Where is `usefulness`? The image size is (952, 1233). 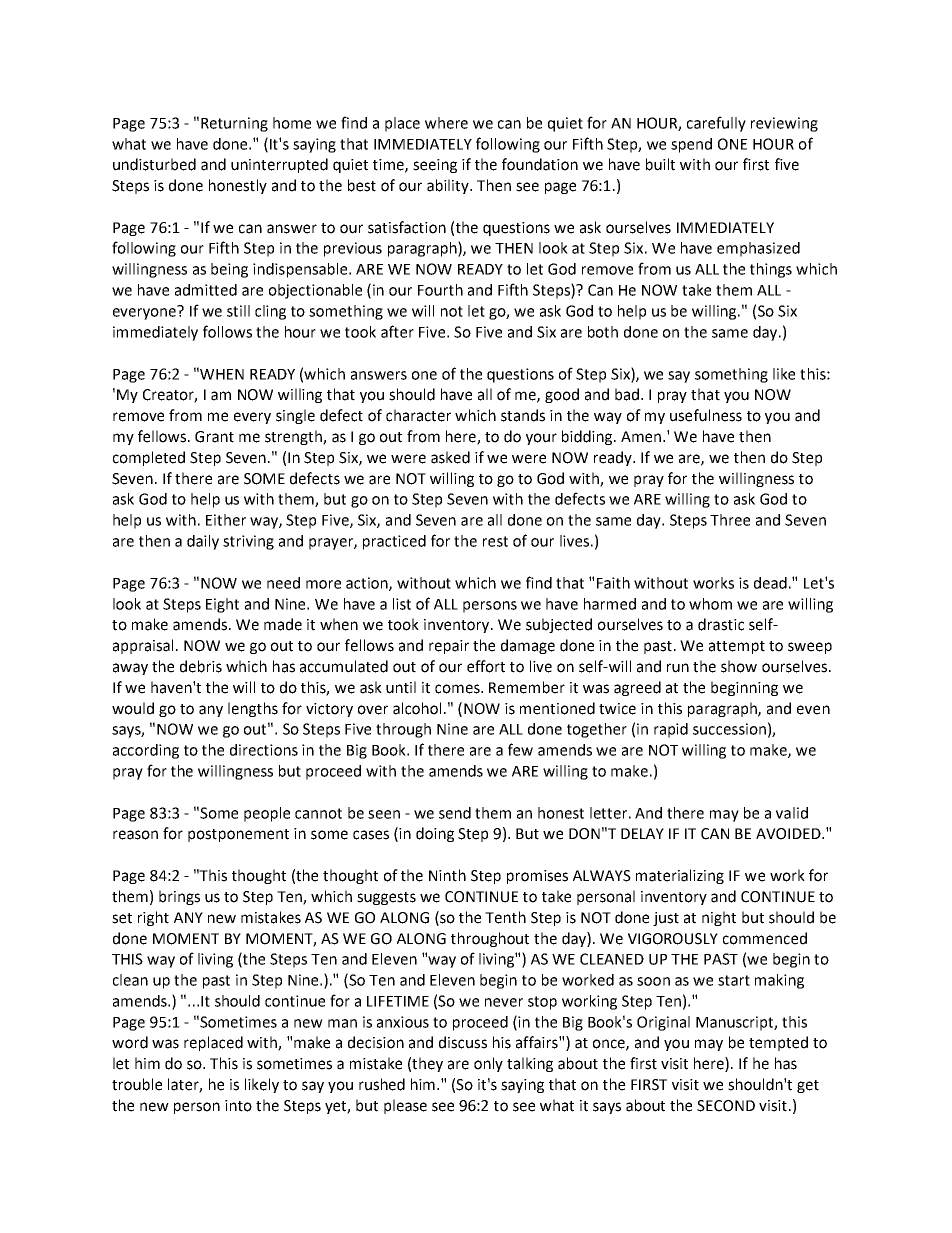
usefulness is located at coordinates (706, 415).
